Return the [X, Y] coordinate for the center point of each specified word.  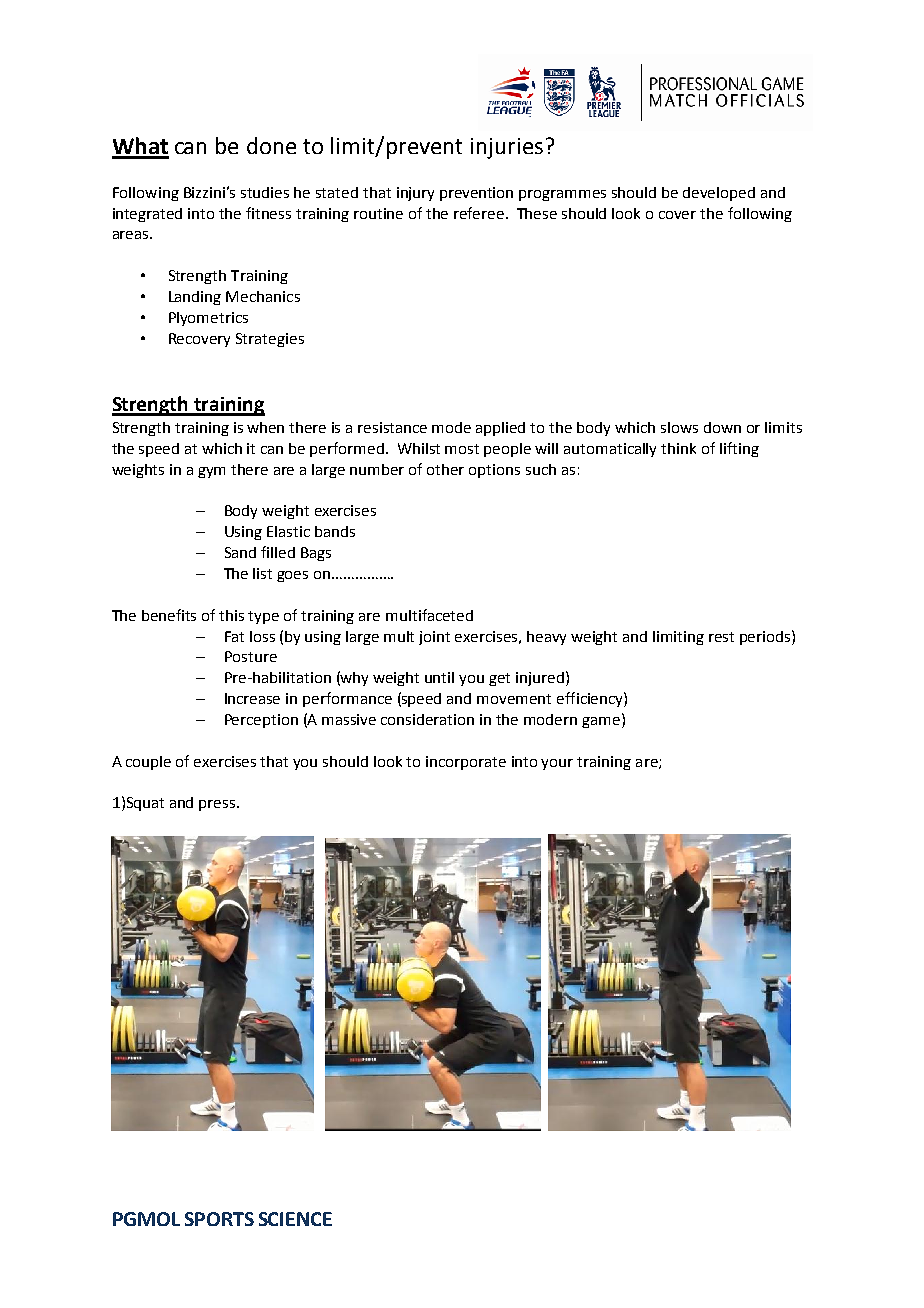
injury [415, 194]
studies [265, 192]
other [445, 469]
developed [719, 194]
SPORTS [219, 1219]
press [218, 805]
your [557, 764]
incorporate [466, 763]
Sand [240, 552]
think [678, 448]
